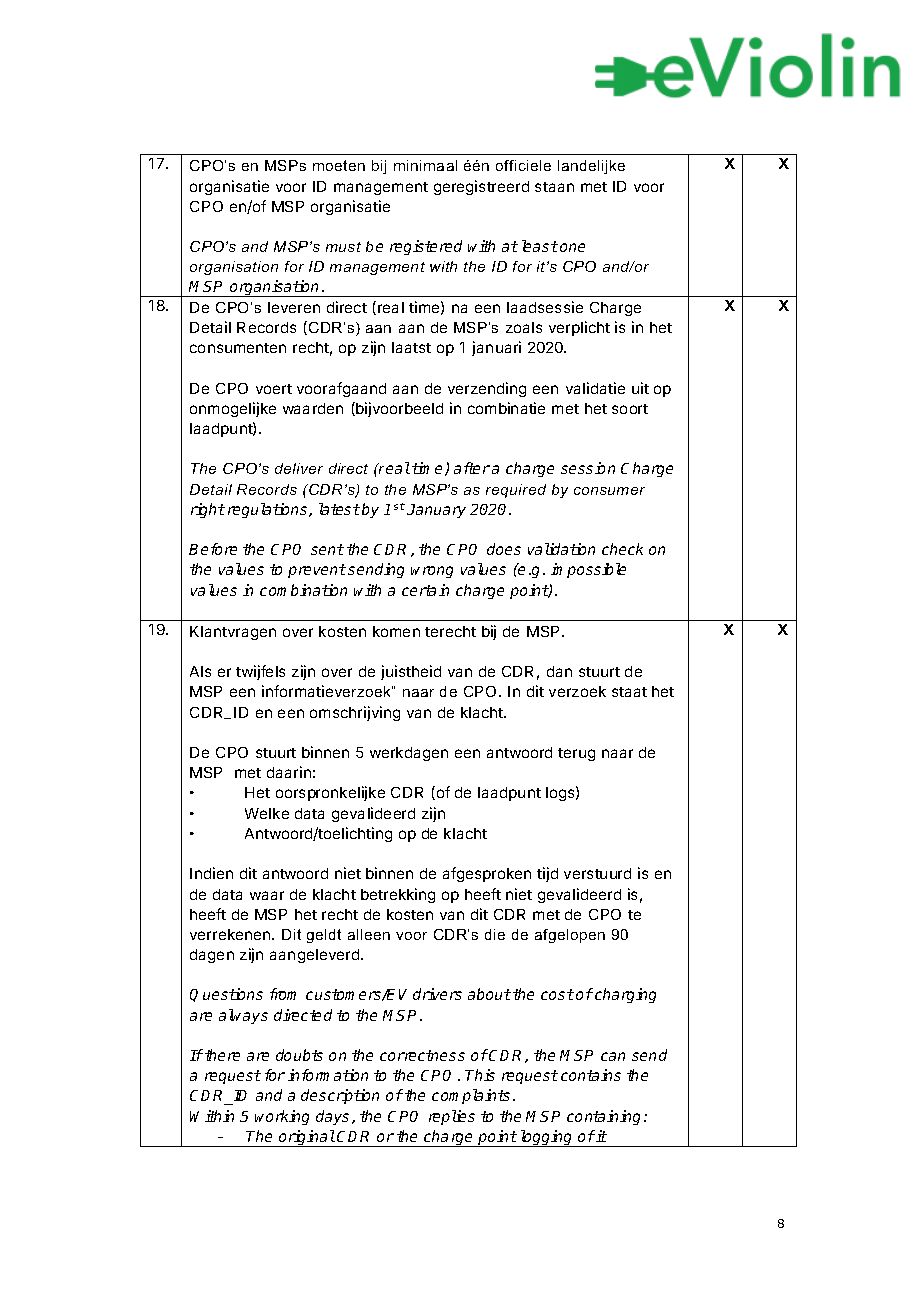 The height and width of the page is (1308, 924). What do you see at coordinates (588, 570) in the page?
I see `impossible` at bounding box center [588, 570].
